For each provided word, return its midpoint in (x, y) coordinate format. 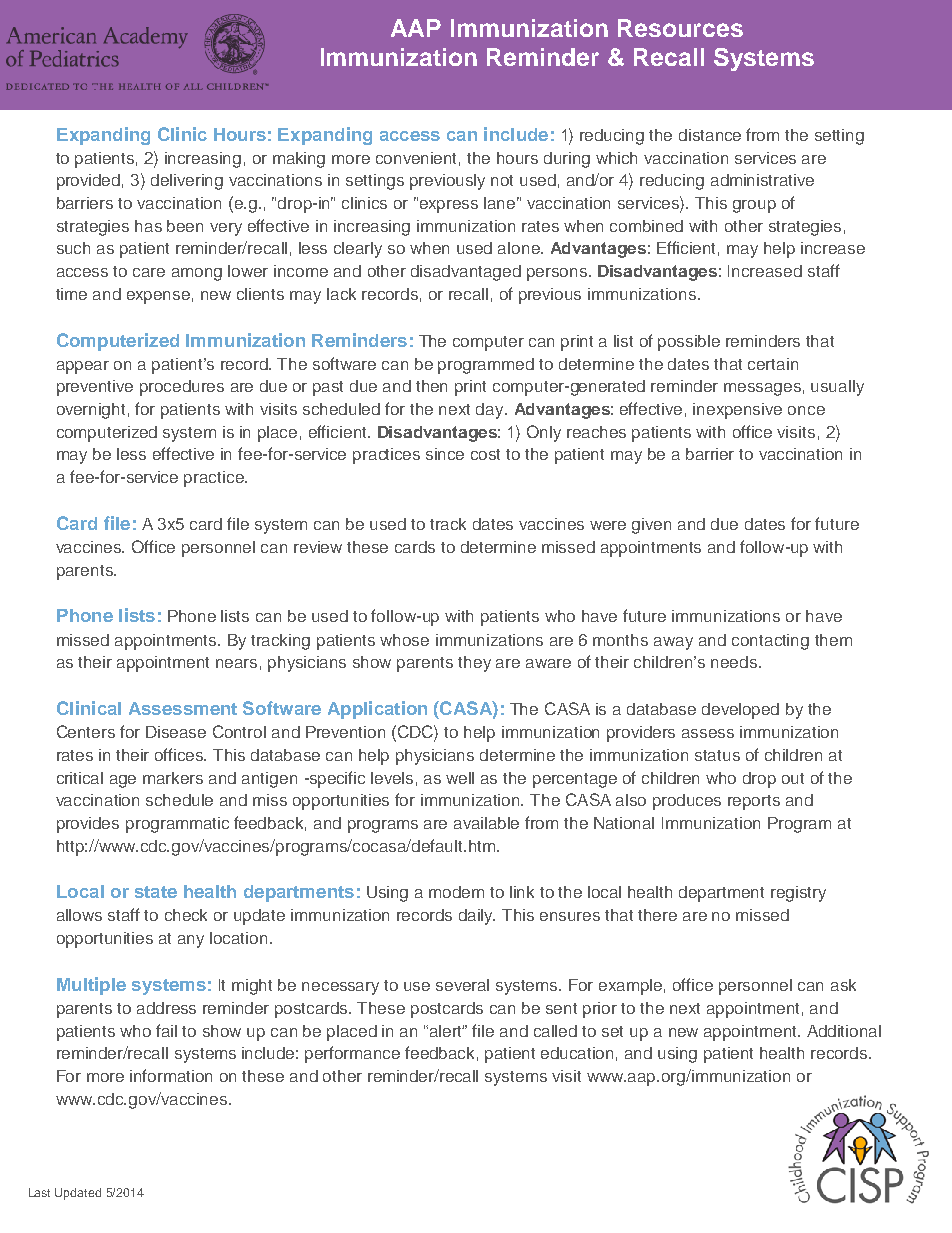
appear (83, 367)
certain (773, 364)
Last (39, 1192)
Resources (680, 28)
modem (456, 892)
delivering (187, 182)
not (502, 180)
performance (352, 1054)
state (156, 892)
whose (404, 640)
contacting (770, 642)
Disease (176, 732)
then (431, 386)
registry (798, 894)
